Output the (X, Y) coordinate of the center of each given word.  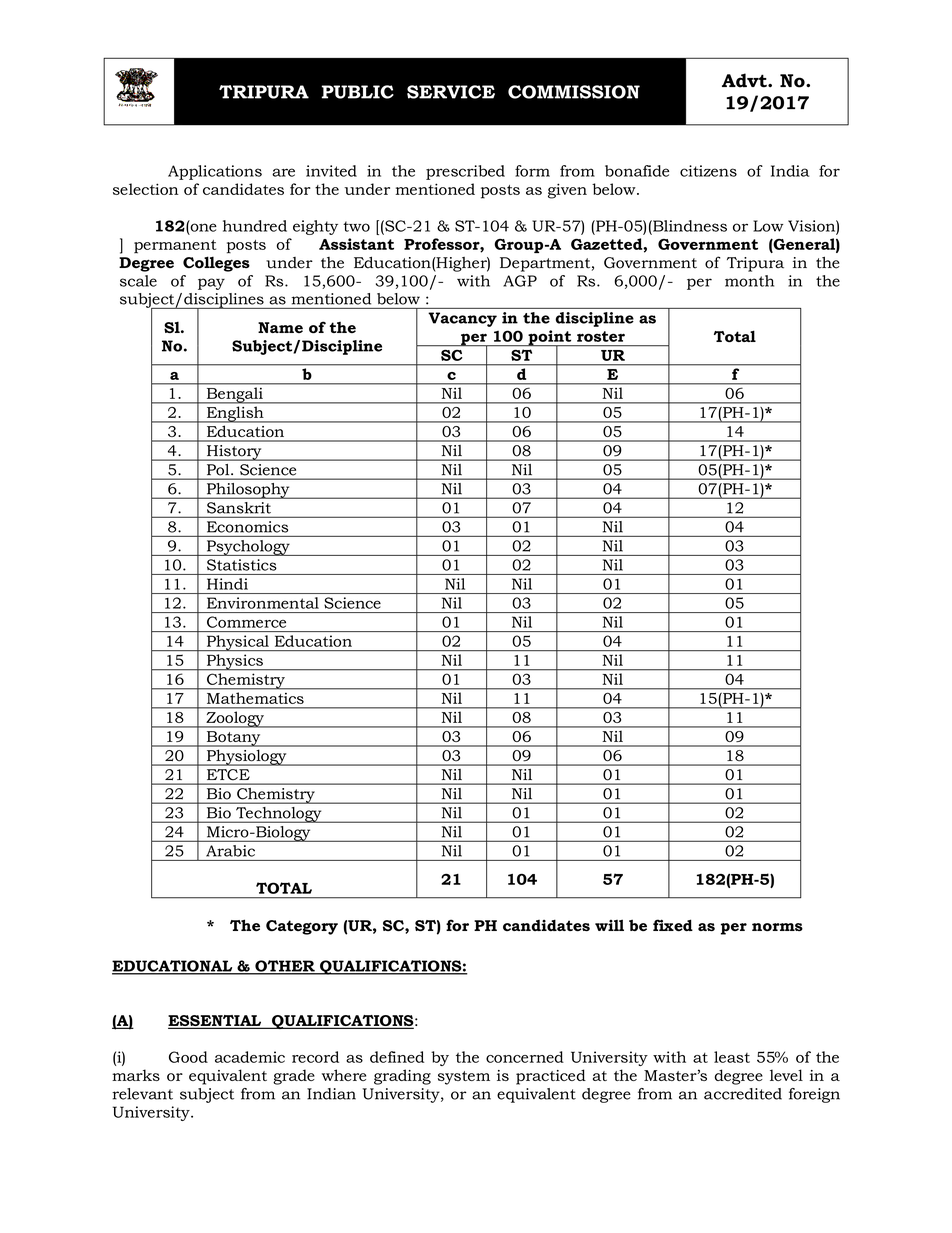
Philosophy (248, 491)
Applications (215, 172)
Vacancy (462, 319)
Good (188, 1057)
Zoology (235, 720)
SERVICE (451, 92)
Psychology (248, 548)
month (749, 281)
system (464, 1078)
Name (280, 327)
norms (777, 927)
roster (601, 336)
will (609, 925)
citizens (708, 171)
